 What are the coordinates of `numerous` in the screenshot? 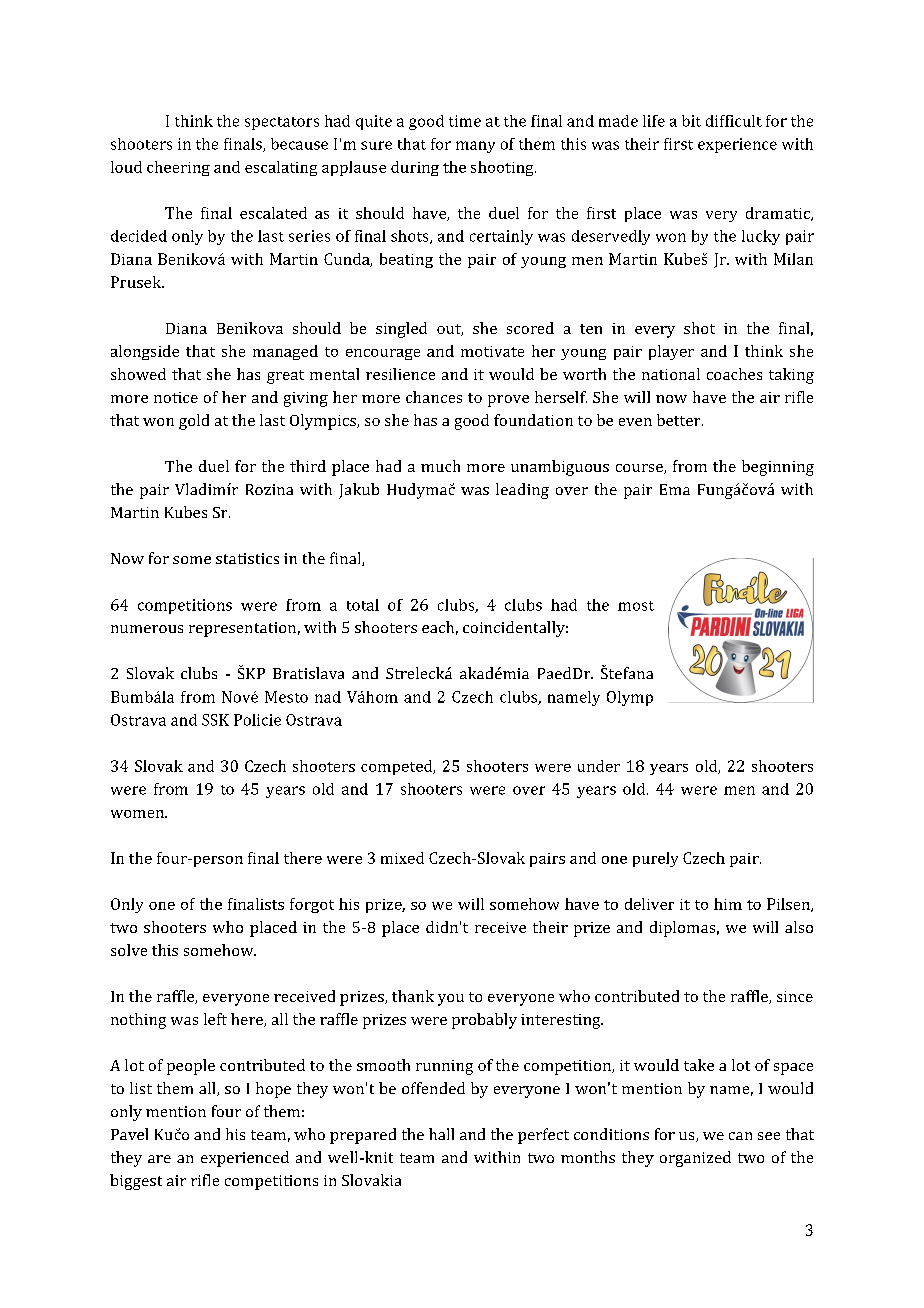 It's located at (147, 629).
